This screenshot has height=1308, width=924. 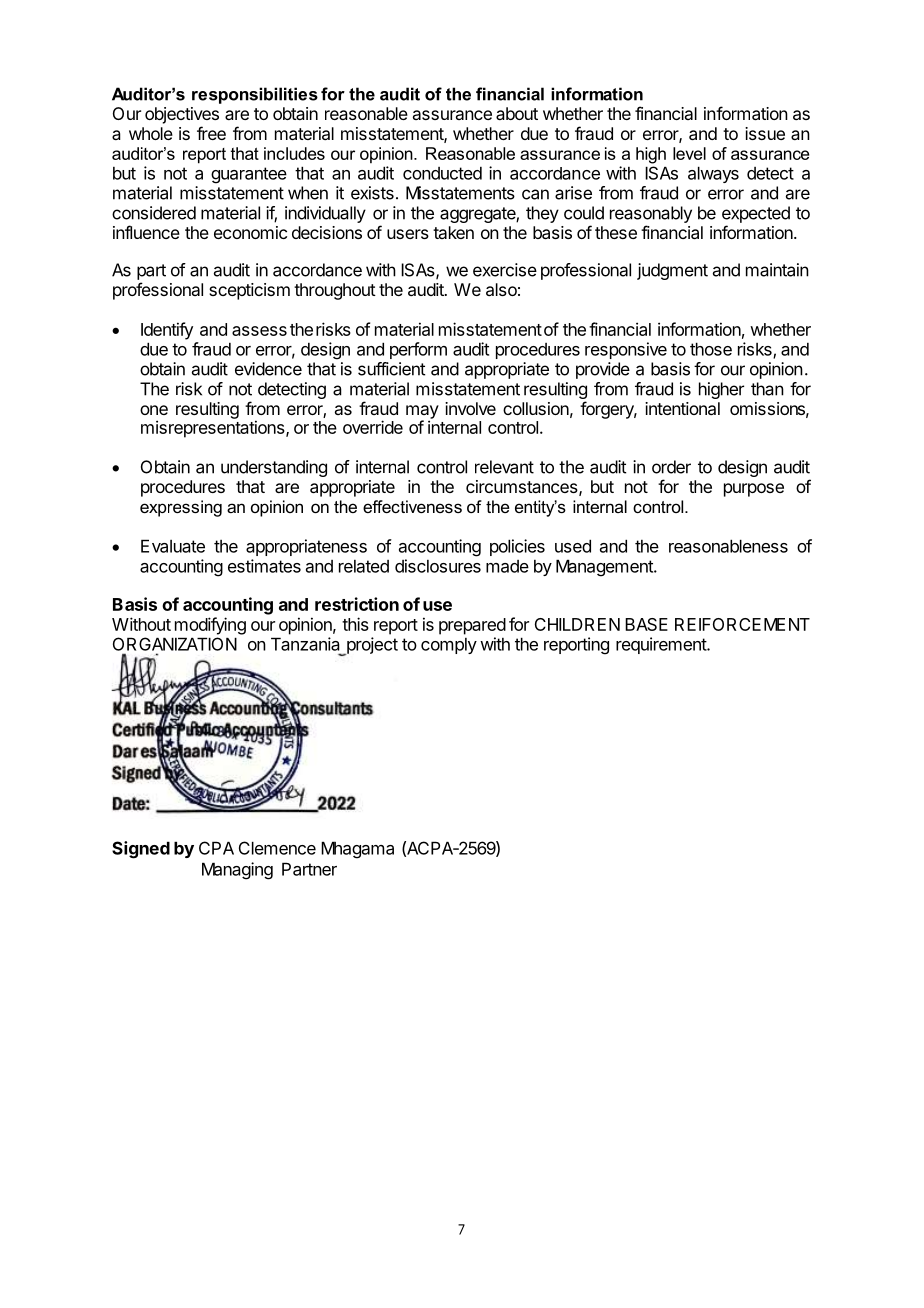 What do you see at coordinates (141, 850) in the screenshot?
I see `Signed` at bounding box center [141, 850].
